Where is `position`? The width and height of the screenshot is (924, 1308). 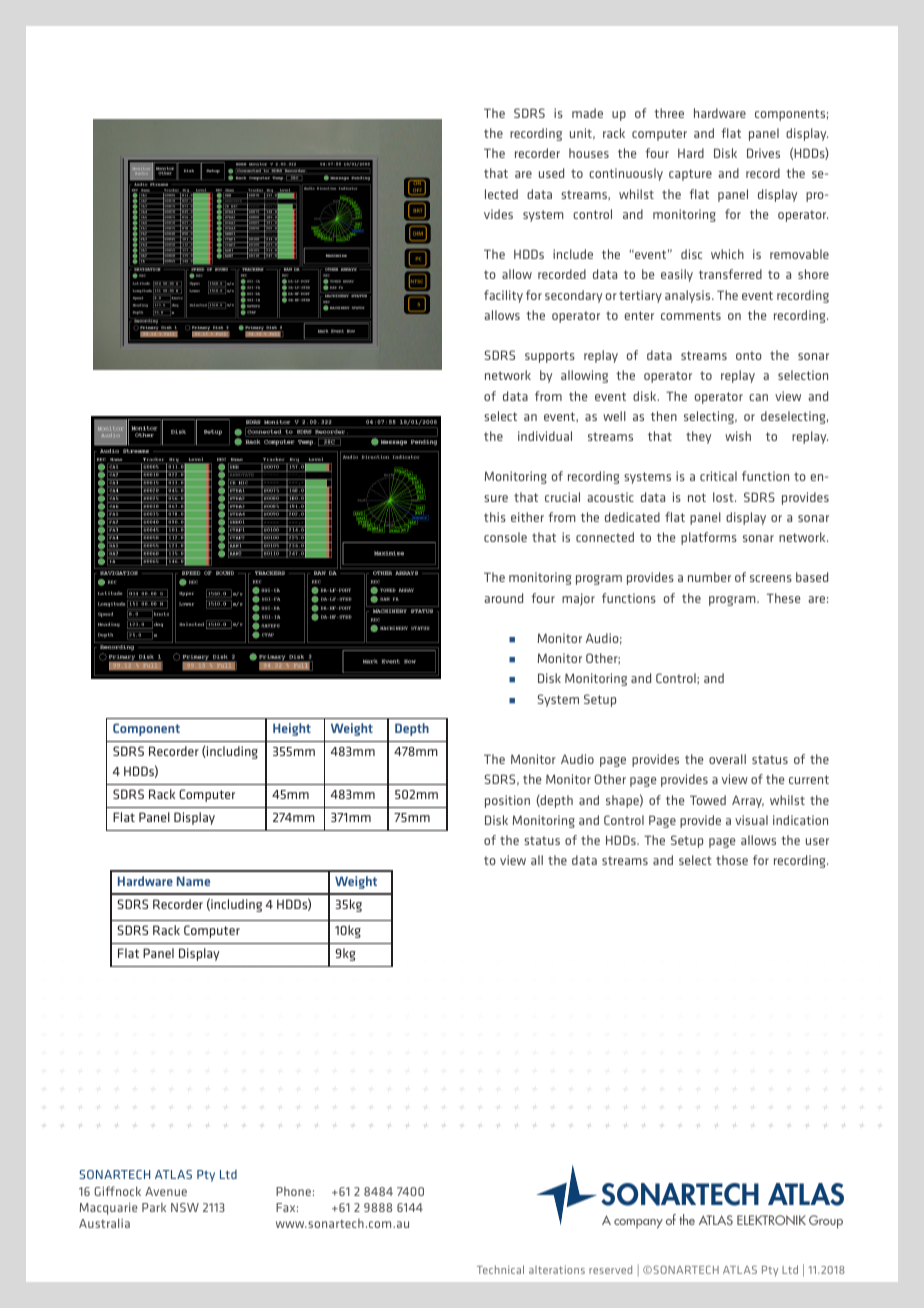 position is located at coordinates (507, 801).
